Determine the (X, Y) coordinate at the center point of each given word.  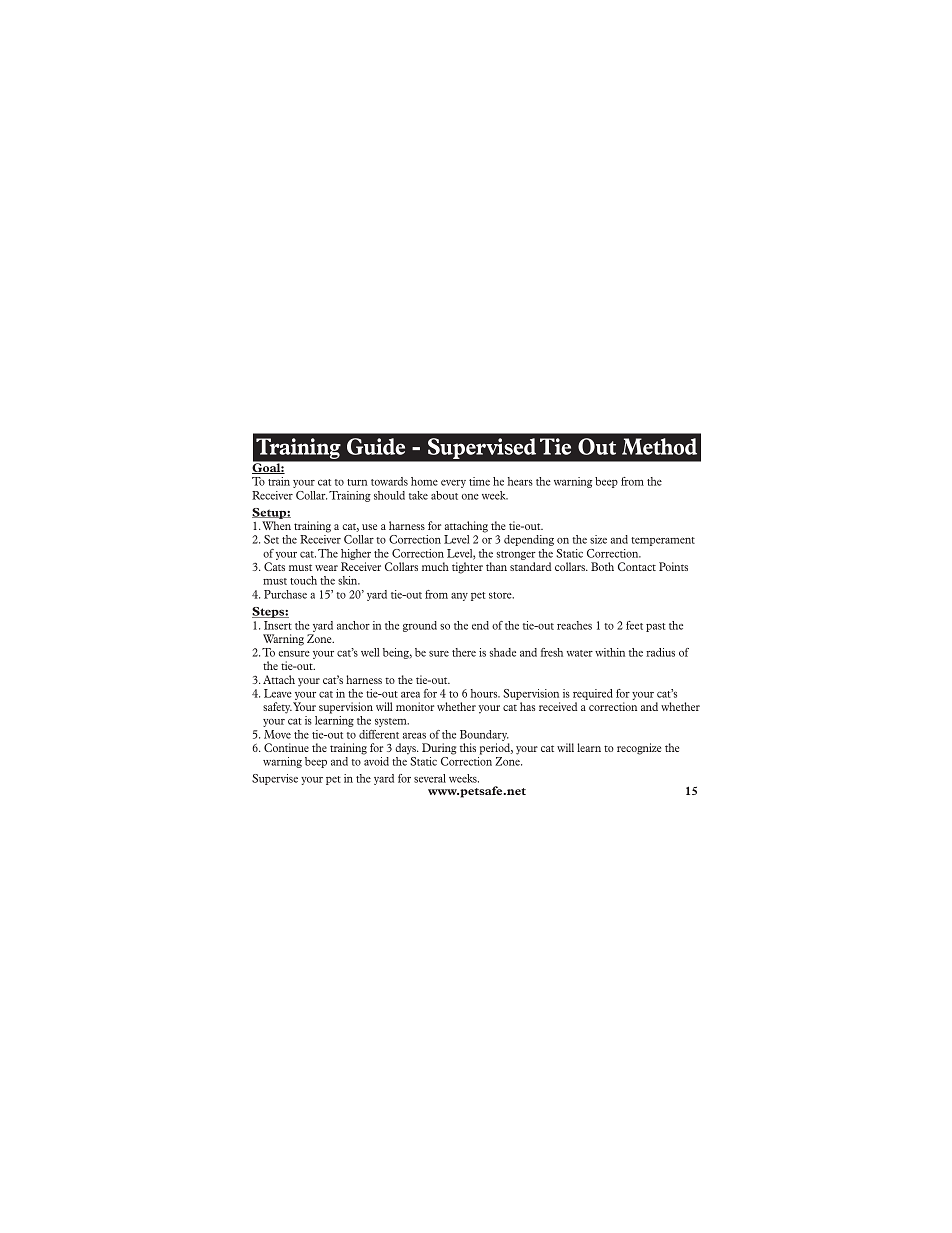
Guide (376, 446)
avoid (376, 761)
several (430, 778)
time (479, 481)
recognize (639, 749)
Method (659, 446)
